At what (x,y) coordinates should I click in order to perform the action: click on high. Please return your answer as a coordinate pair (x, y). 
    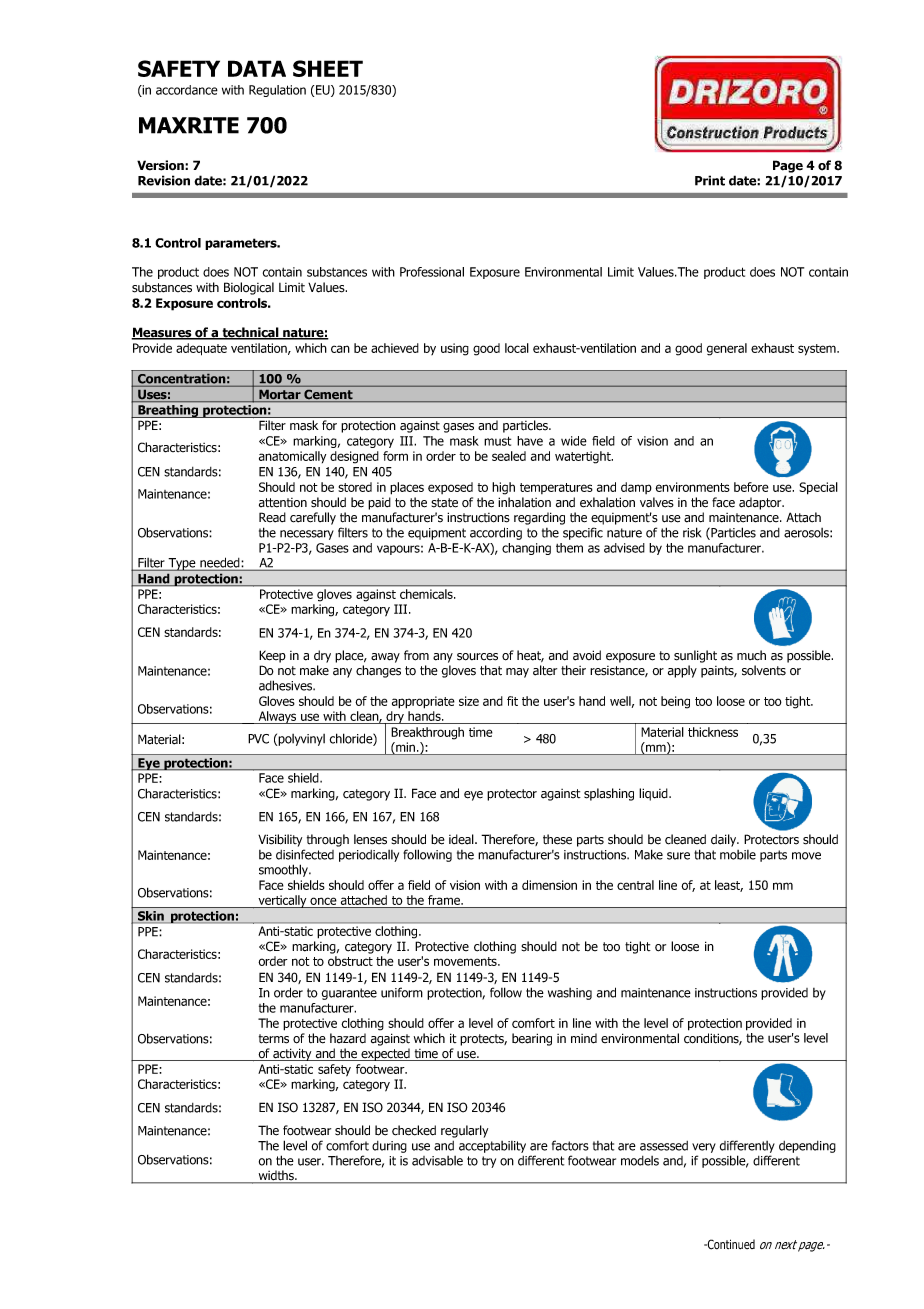
    Looking at the image, I should click on (503, 488).
